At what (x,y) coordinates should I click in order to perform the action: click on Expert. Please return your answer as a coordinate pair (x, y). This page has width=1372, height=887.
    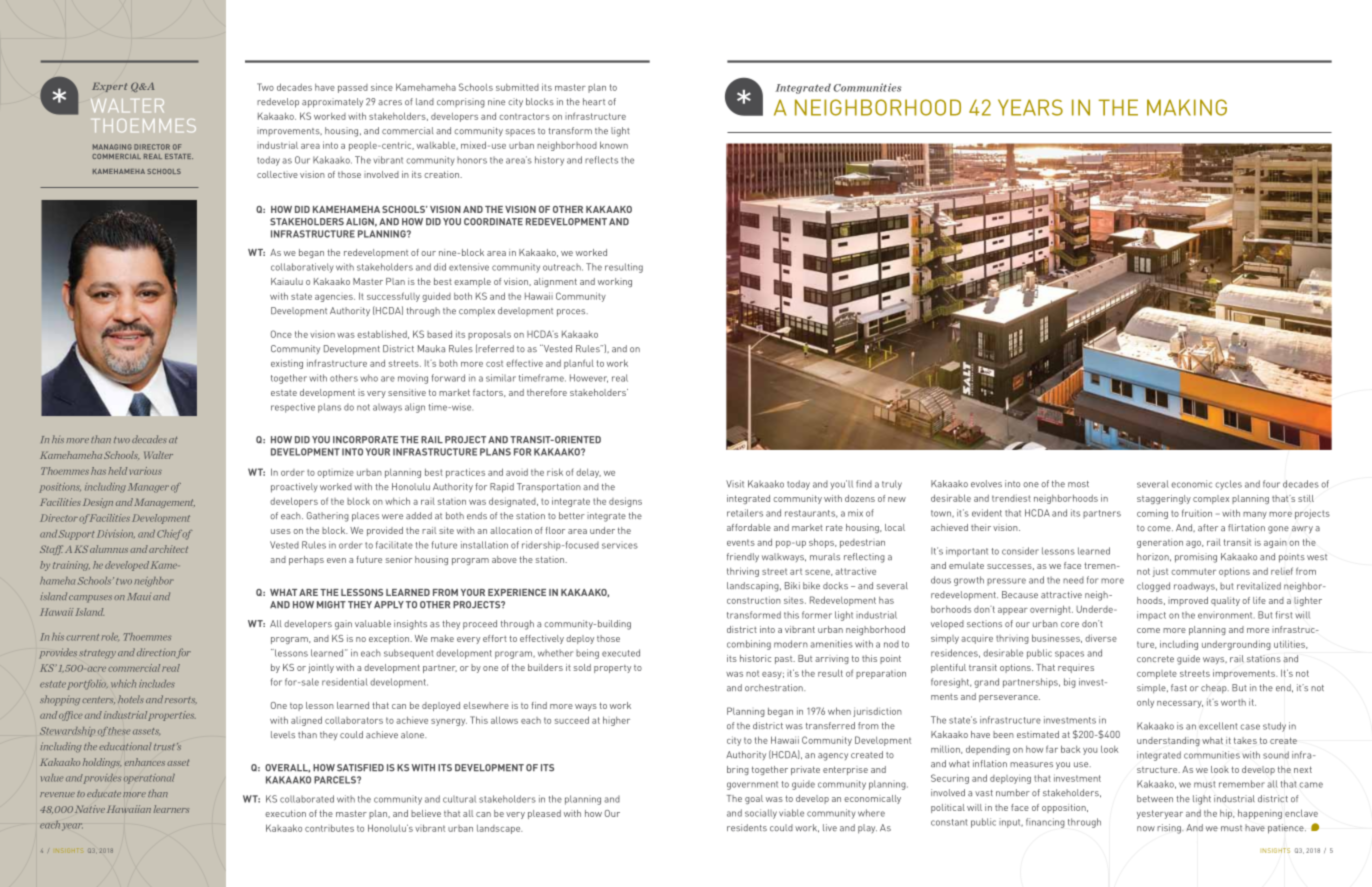
    Looking at the image, I should click on (109, 87).
